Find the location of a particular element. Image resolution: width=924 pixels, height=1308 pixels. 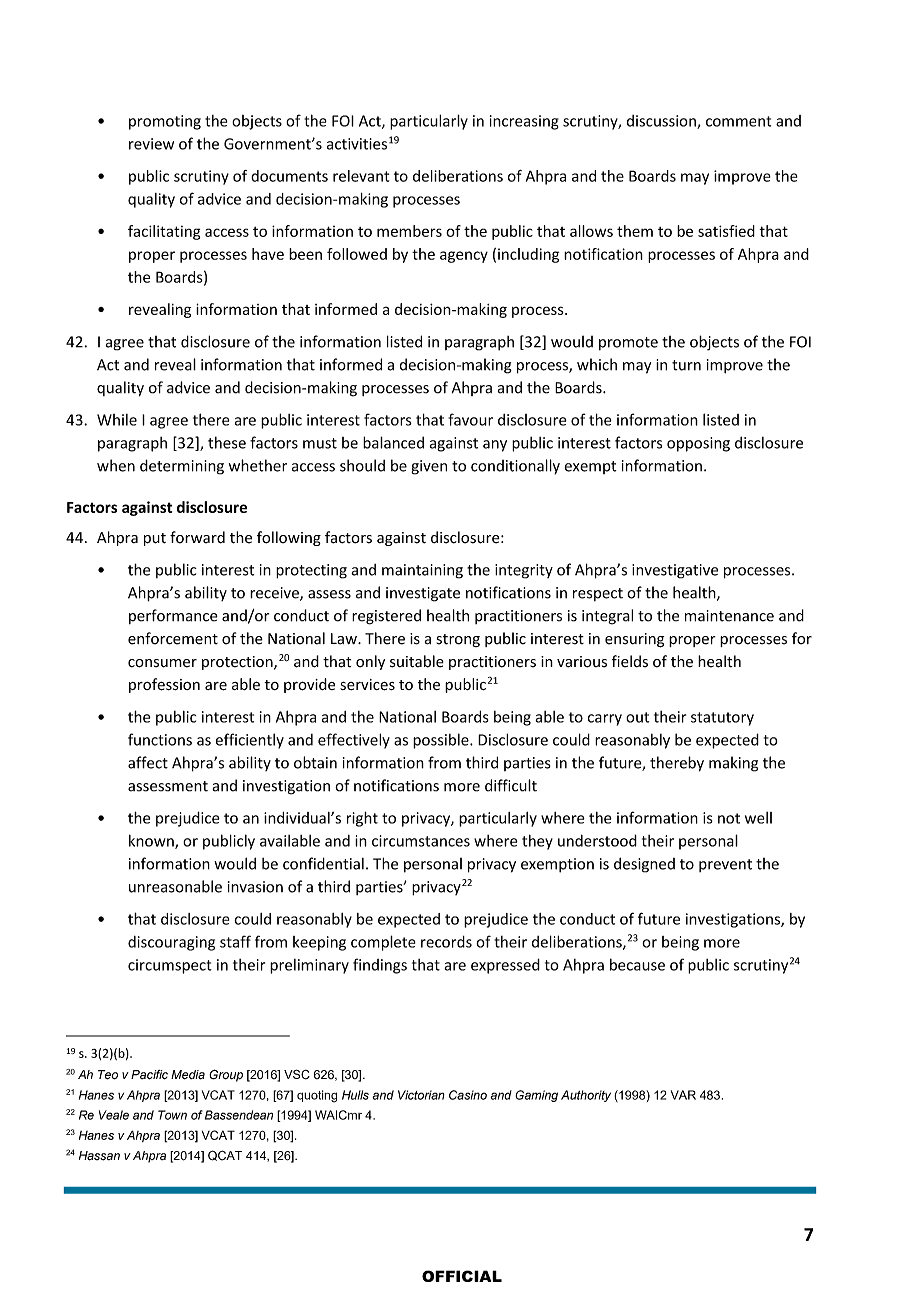

relevant is located at coordinates (361, 176).
